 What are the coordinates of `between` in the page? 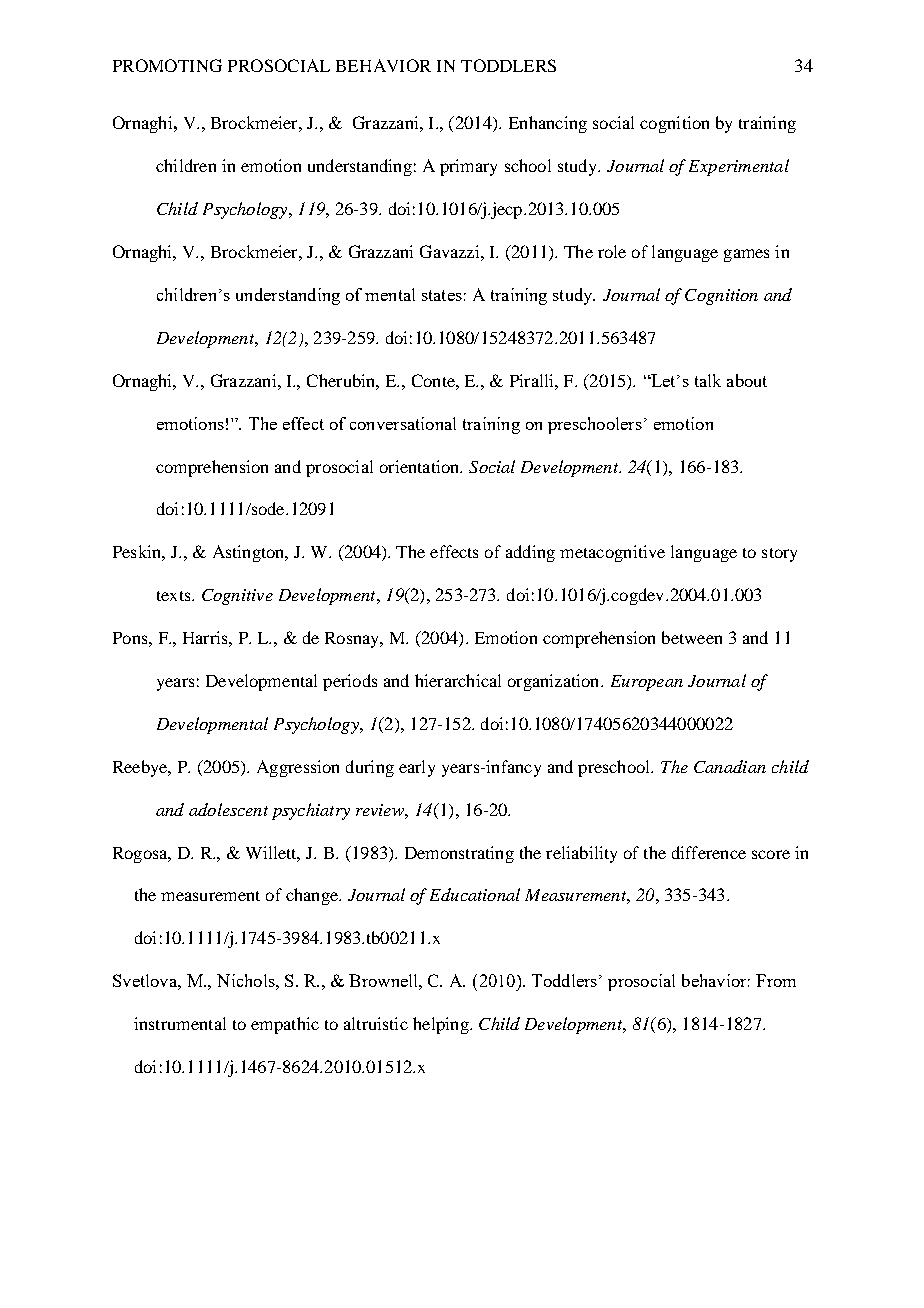 It's located at (692, 637).
